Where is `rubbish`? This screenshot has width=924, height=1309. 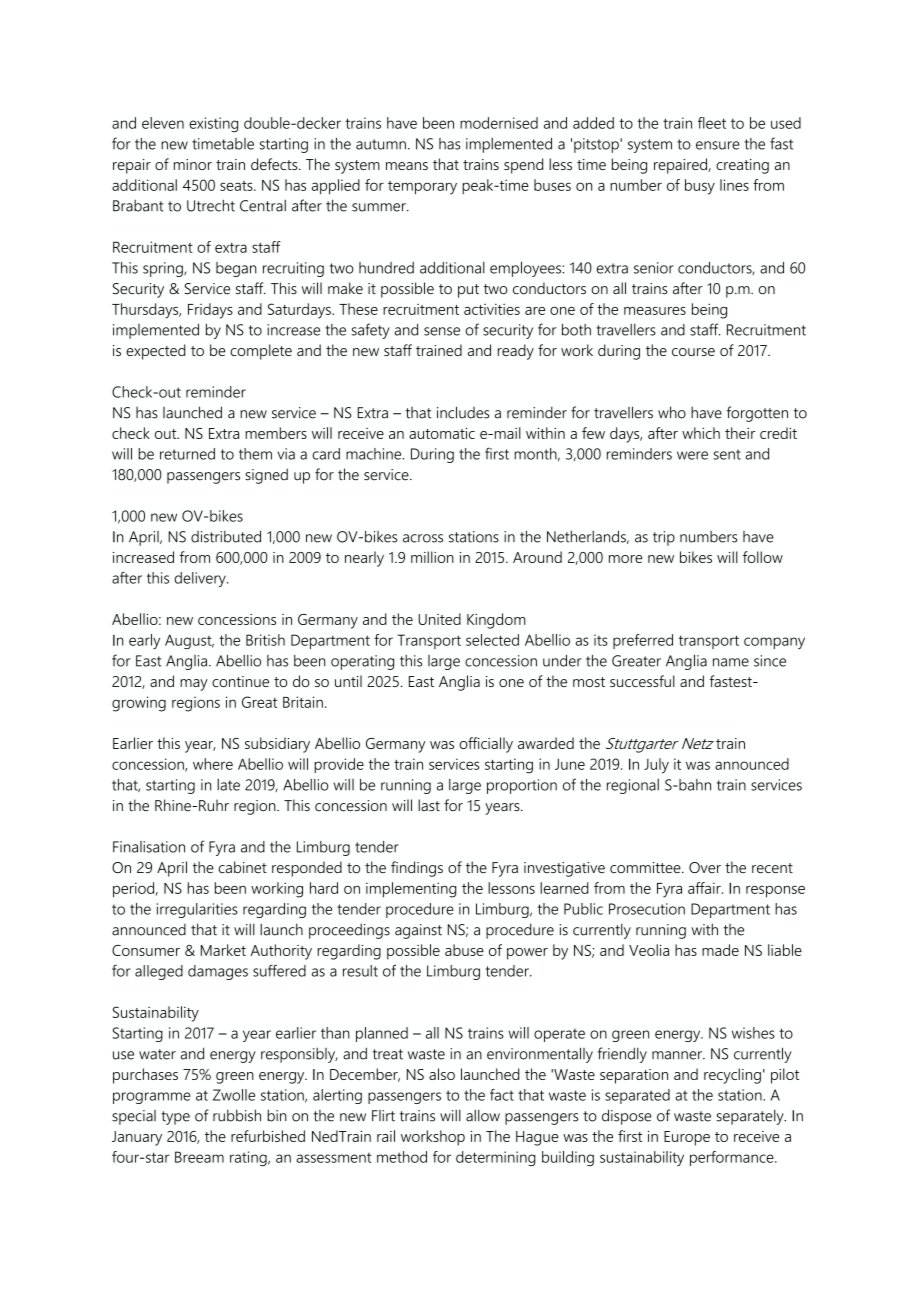 rubbish is located at coordinates (237, 1115).
